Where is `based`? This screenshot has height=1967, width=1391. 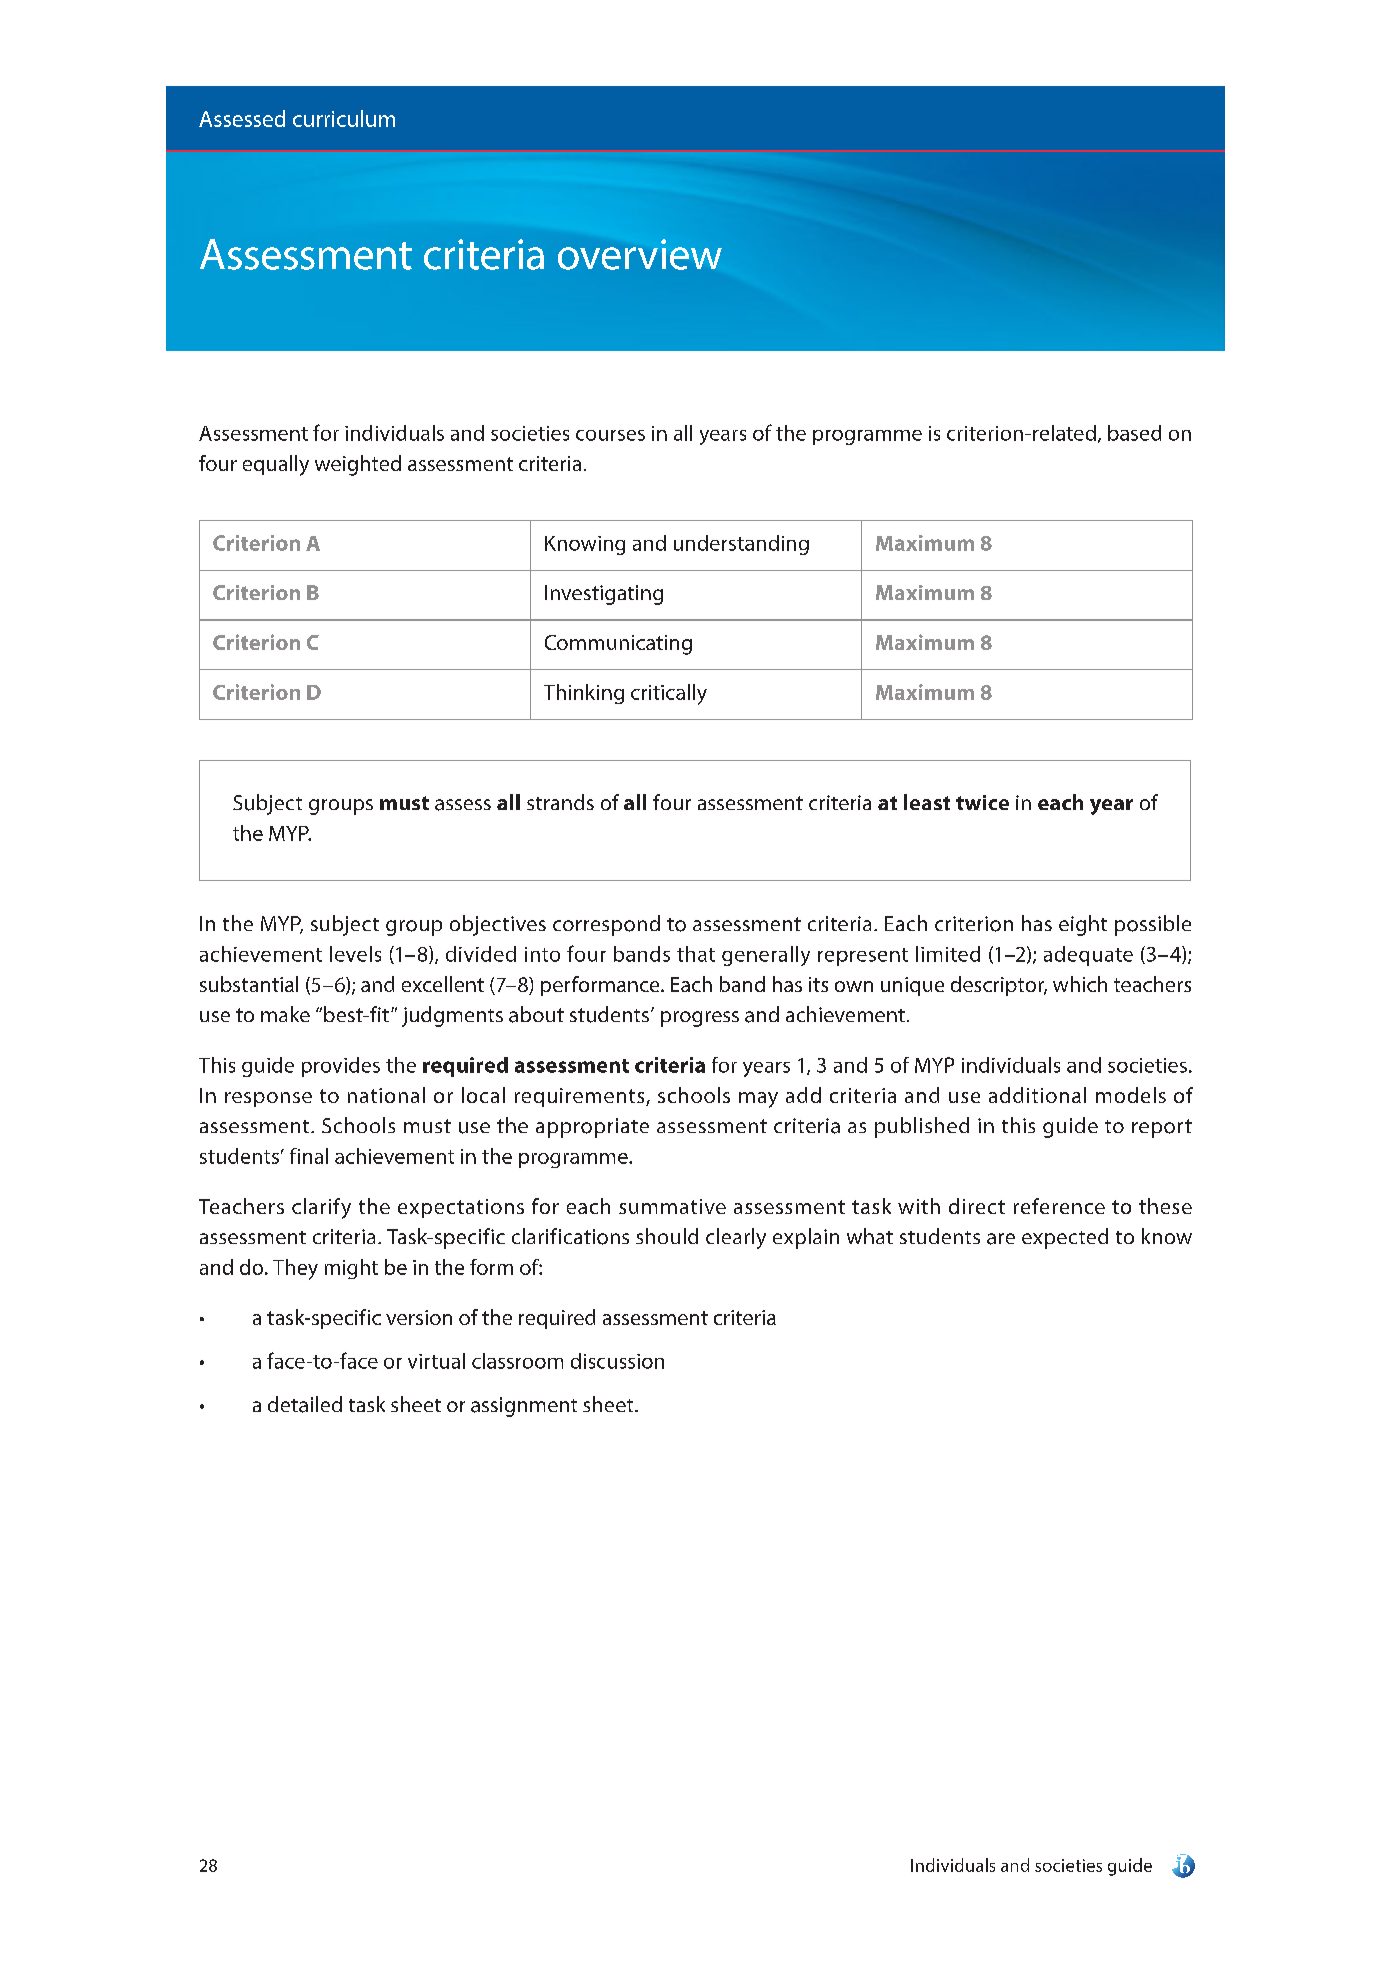 based is located at coordinates (1134, 433).
